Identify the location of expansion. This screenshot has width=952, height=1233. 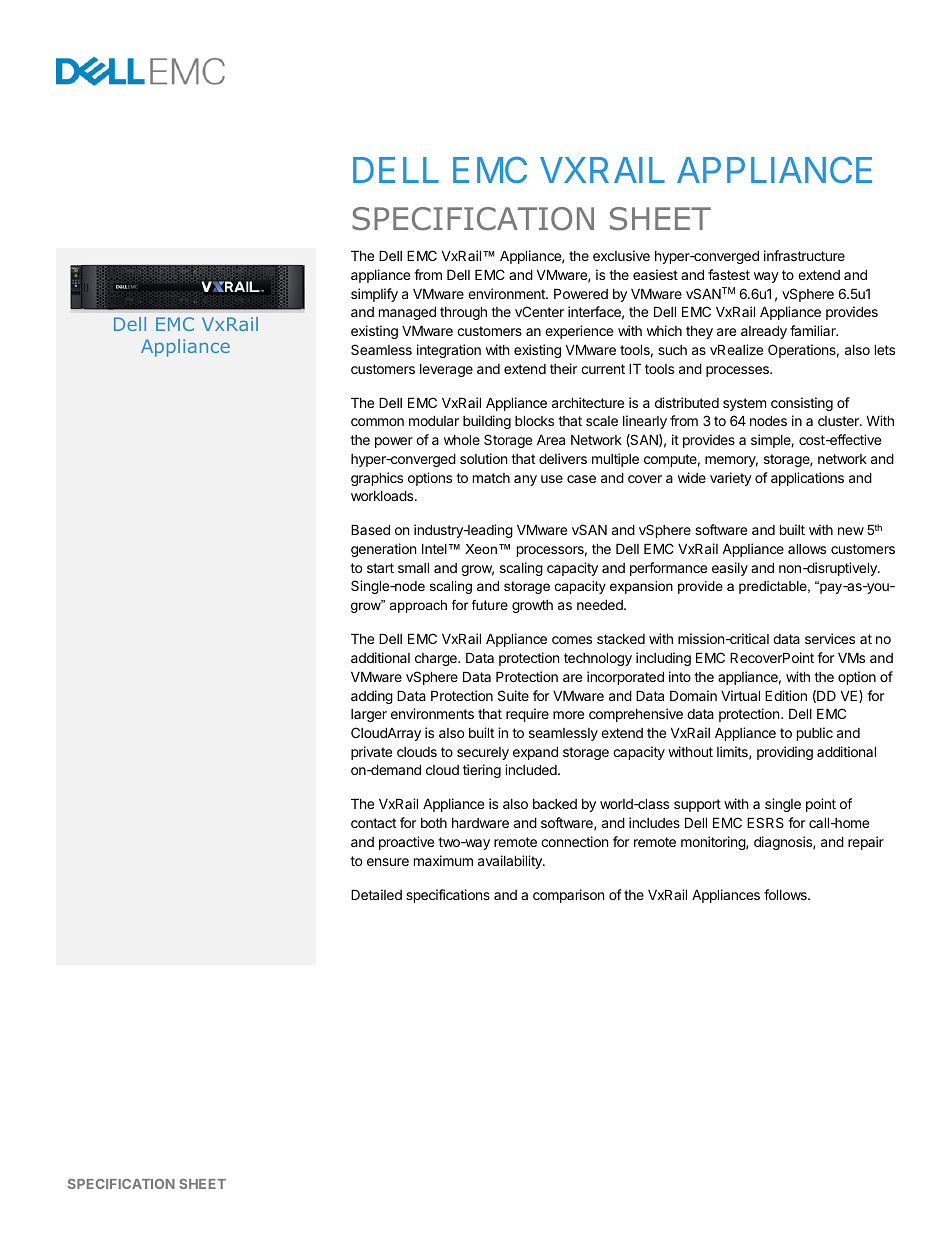
(641, 587).
